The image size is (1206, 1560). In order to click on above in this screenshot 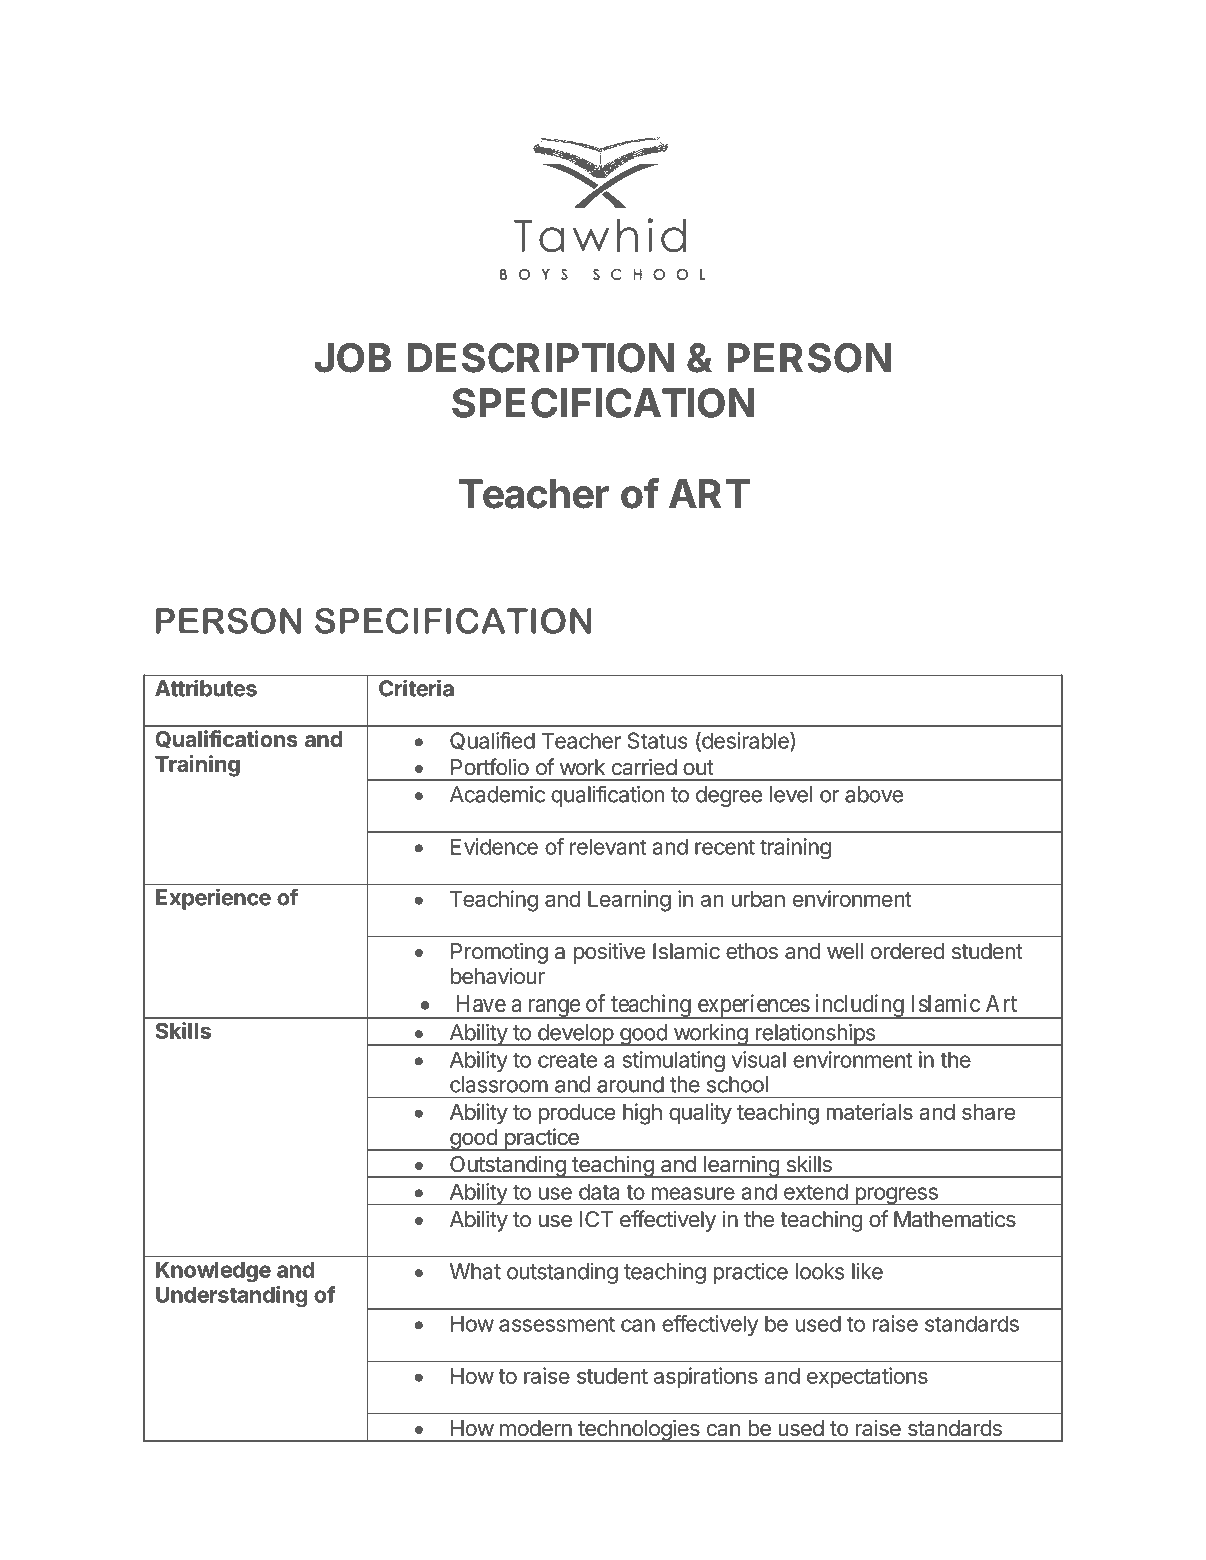, I will do `click(874, 794)`.
